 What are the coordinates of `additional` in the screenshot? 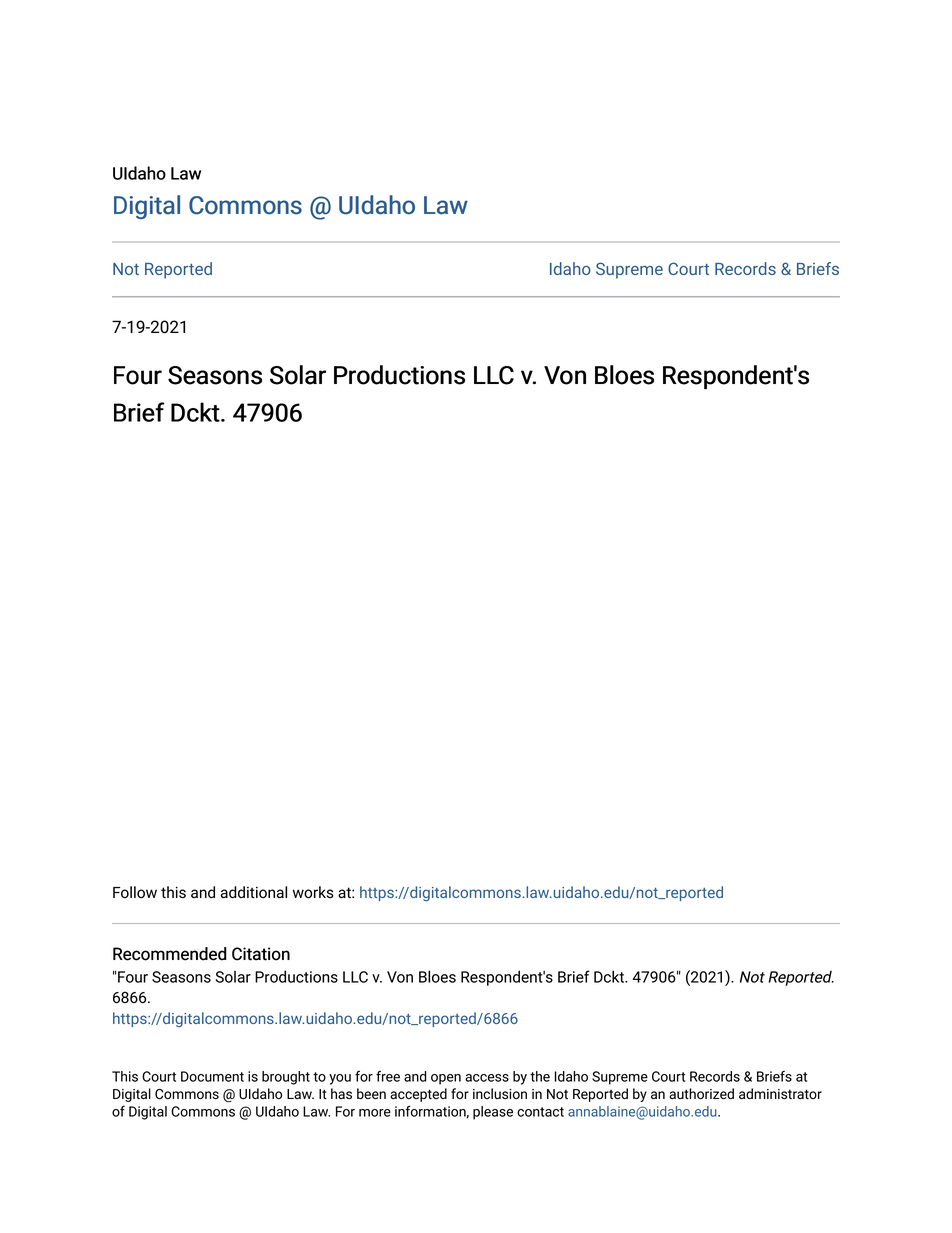 It's located at (254, 892).
